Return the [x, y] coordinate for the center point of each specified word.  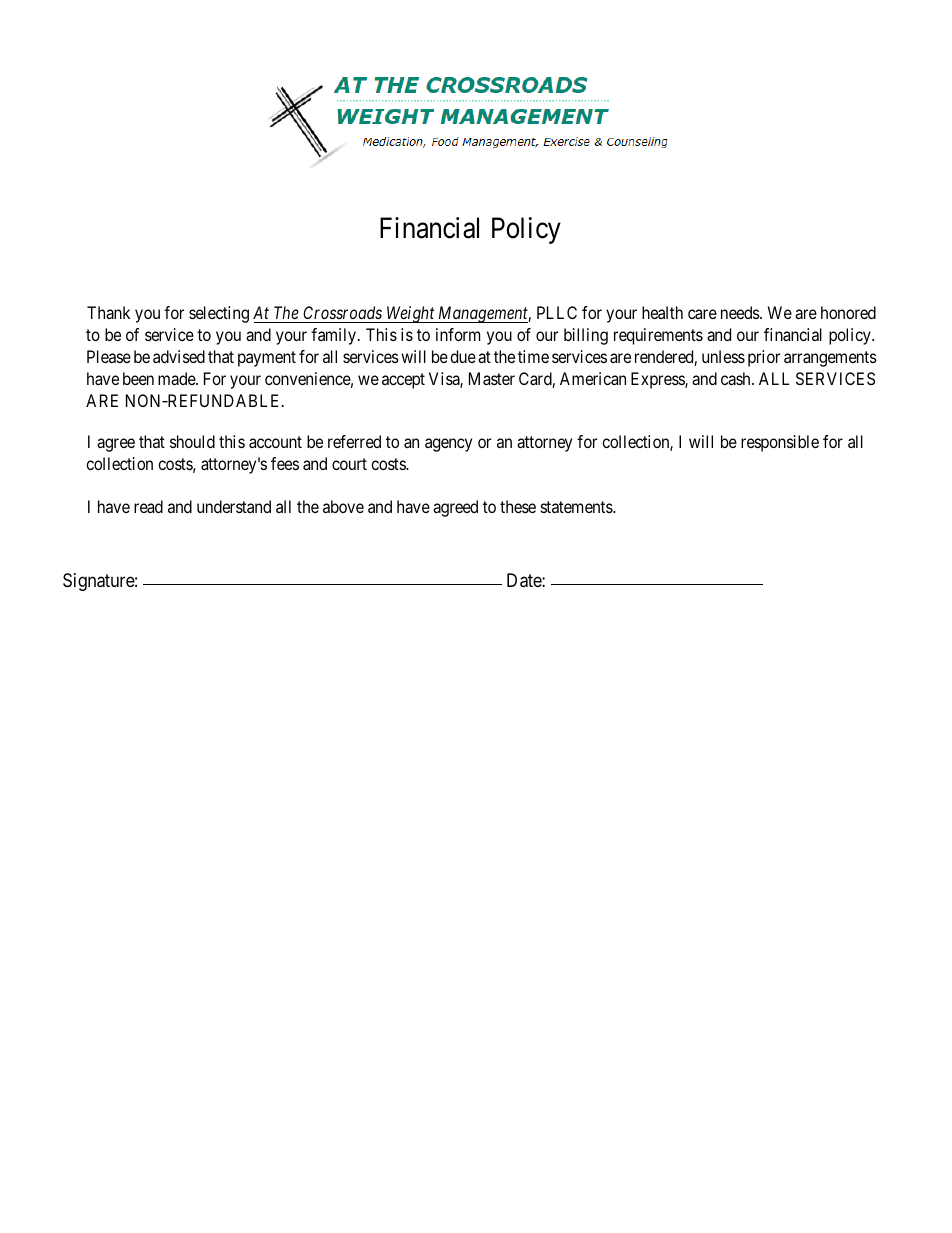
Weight [411, 314]
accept [403, 381]
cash [737, 378]
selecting [219, 314]
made [177, 378]
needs [741, 312]
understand [234, 506]
